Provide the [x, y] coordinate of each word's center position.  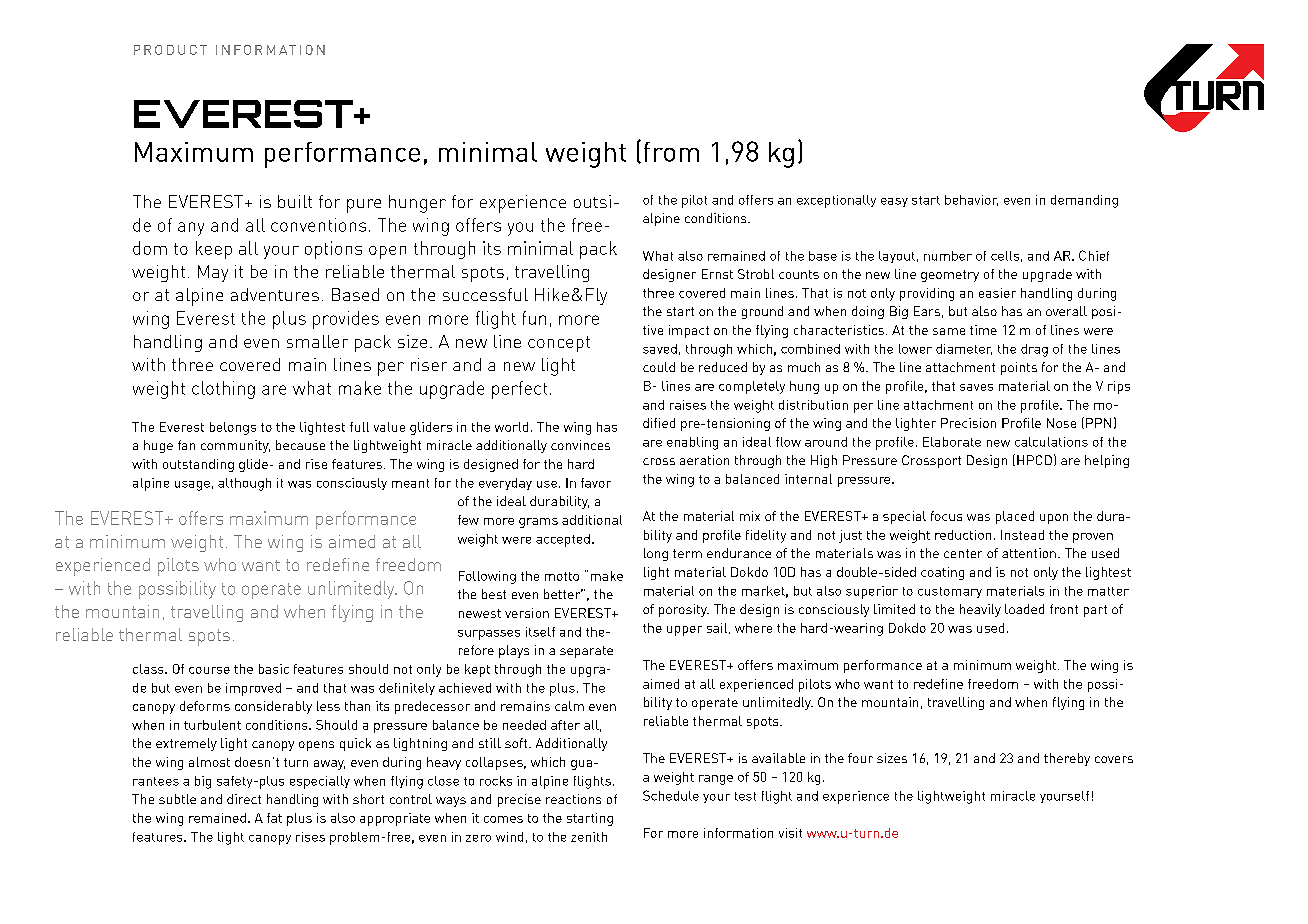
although [244, 484]
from [671, 152]
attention [1029, 553]
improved [253, 689]
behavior [971, 200]
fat [274, 818]
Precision [968, 423]
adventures [275, 294]
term [687, 553]
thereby [1067, 759]
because [300, 445]
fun [534, 318]
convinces [580, 445]
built [295, 201]
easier [997, 293]
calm [569, 706]
